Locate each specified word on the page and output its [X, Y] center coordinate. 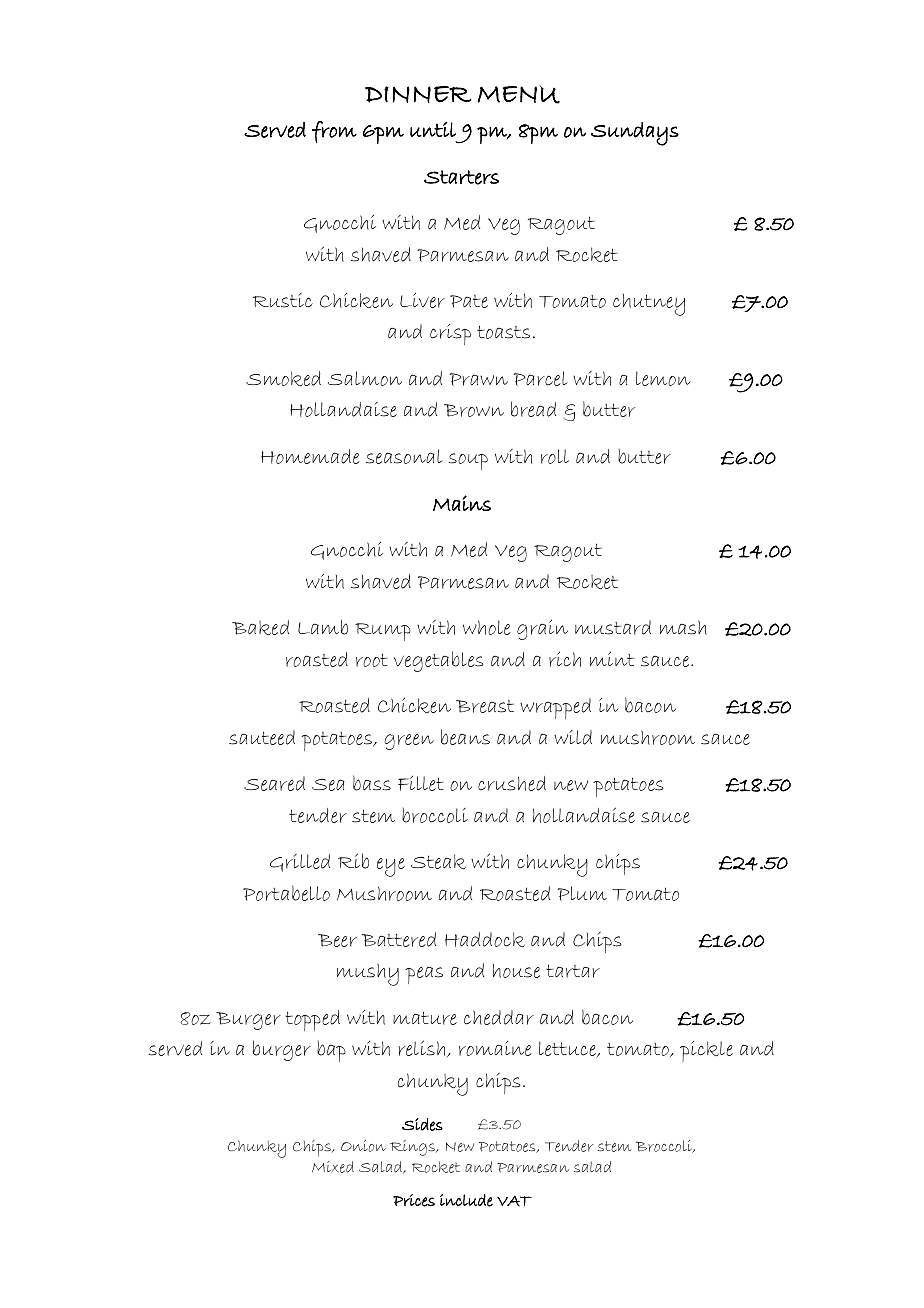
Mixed [333, 1167]
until [433, 129]
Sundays [635, 134]
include [466, 1200]
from [334, 132]
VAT [514, 1201]
